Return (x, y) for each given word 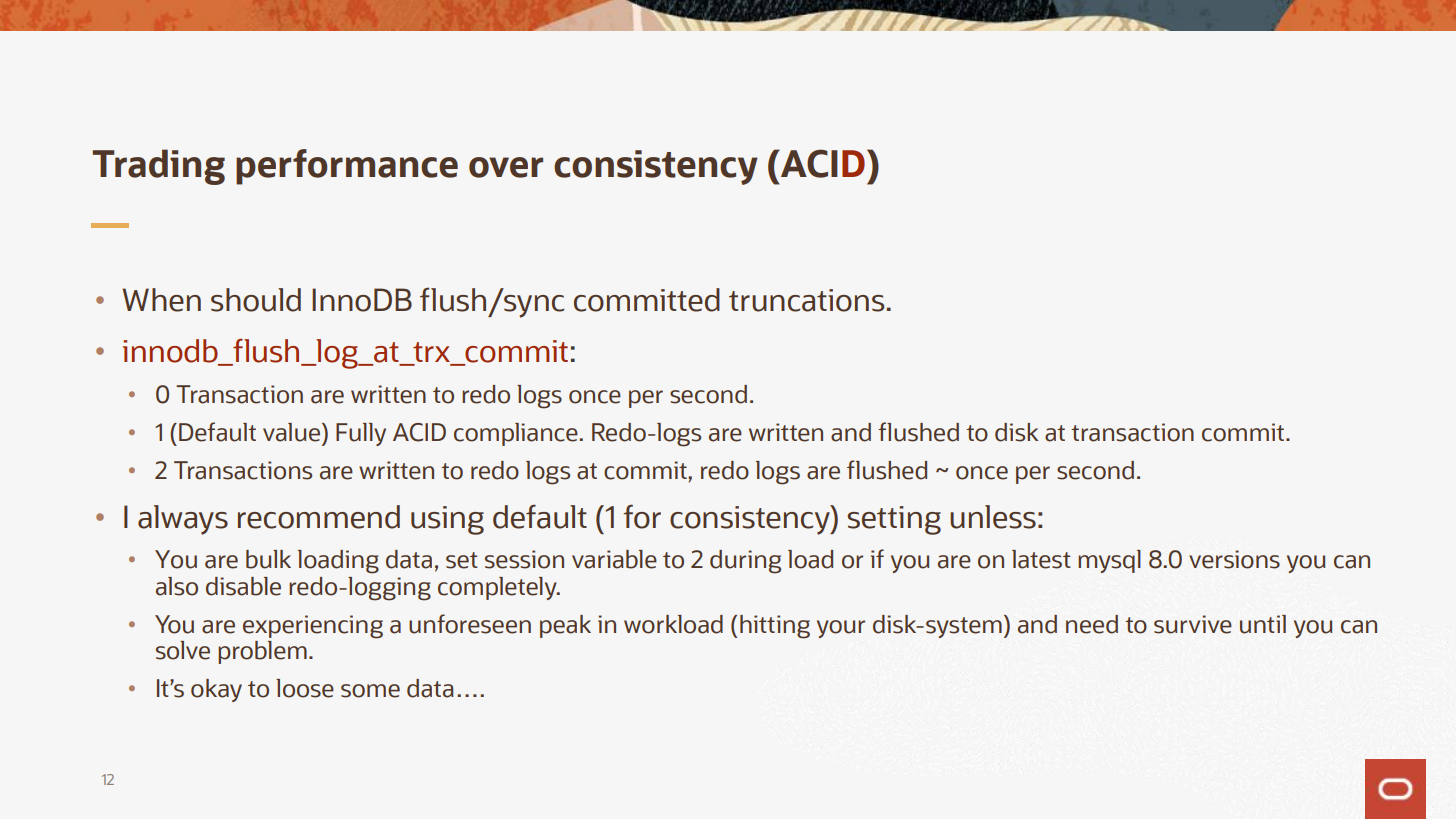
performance (347, 167)
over (506, 167)
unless (993, 517)
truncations (806, 300)
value (293, 432)
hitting (775, 627)
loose (305, 688)
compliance (516, 434)
